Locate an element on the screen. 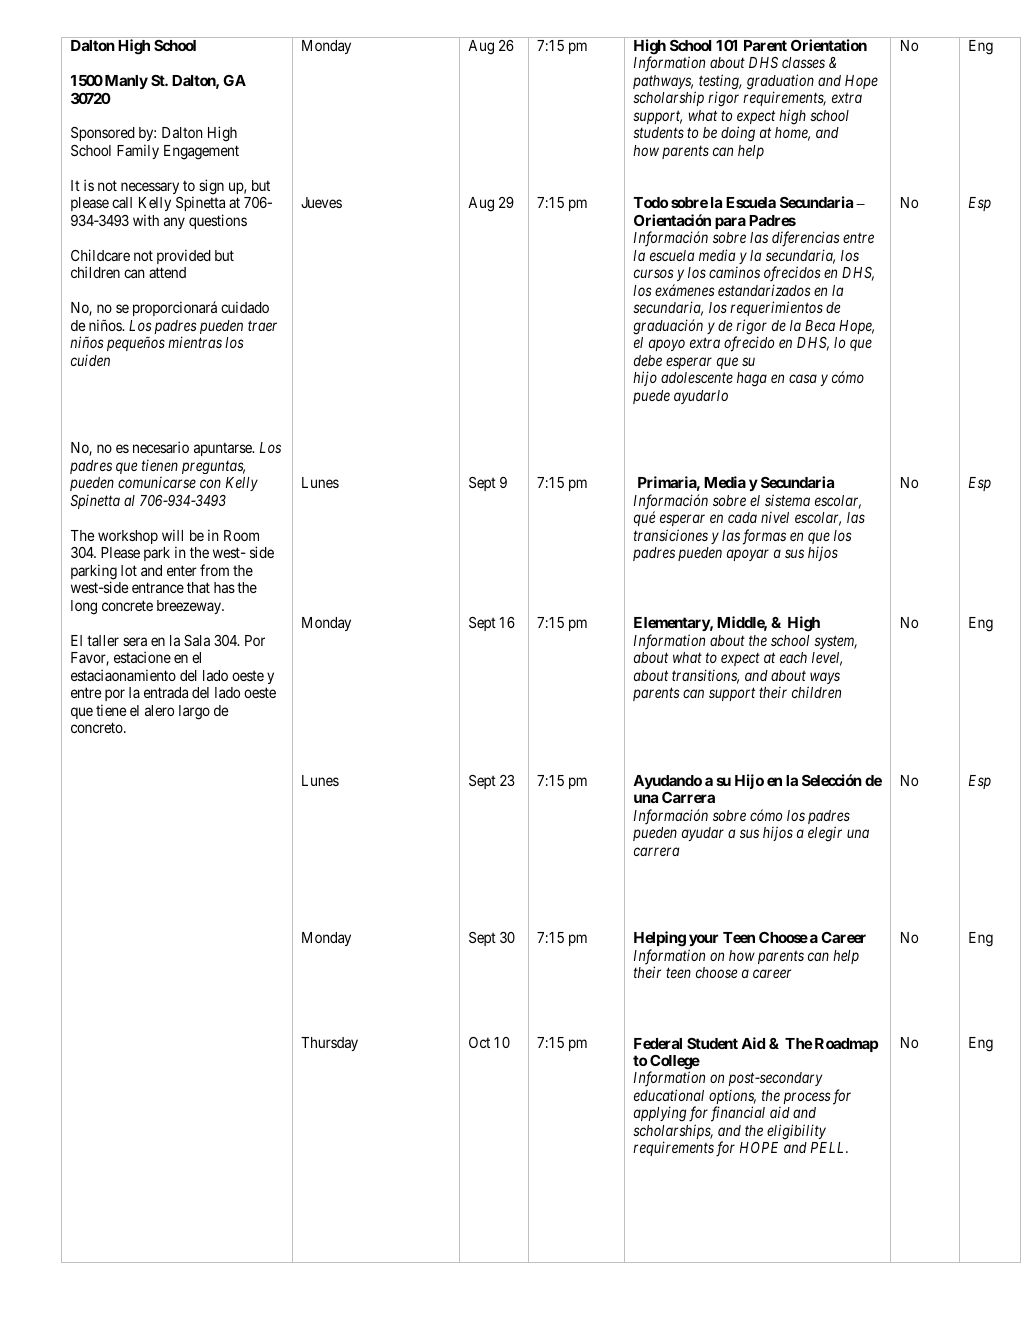  will is located at coordinates (172, 535).
